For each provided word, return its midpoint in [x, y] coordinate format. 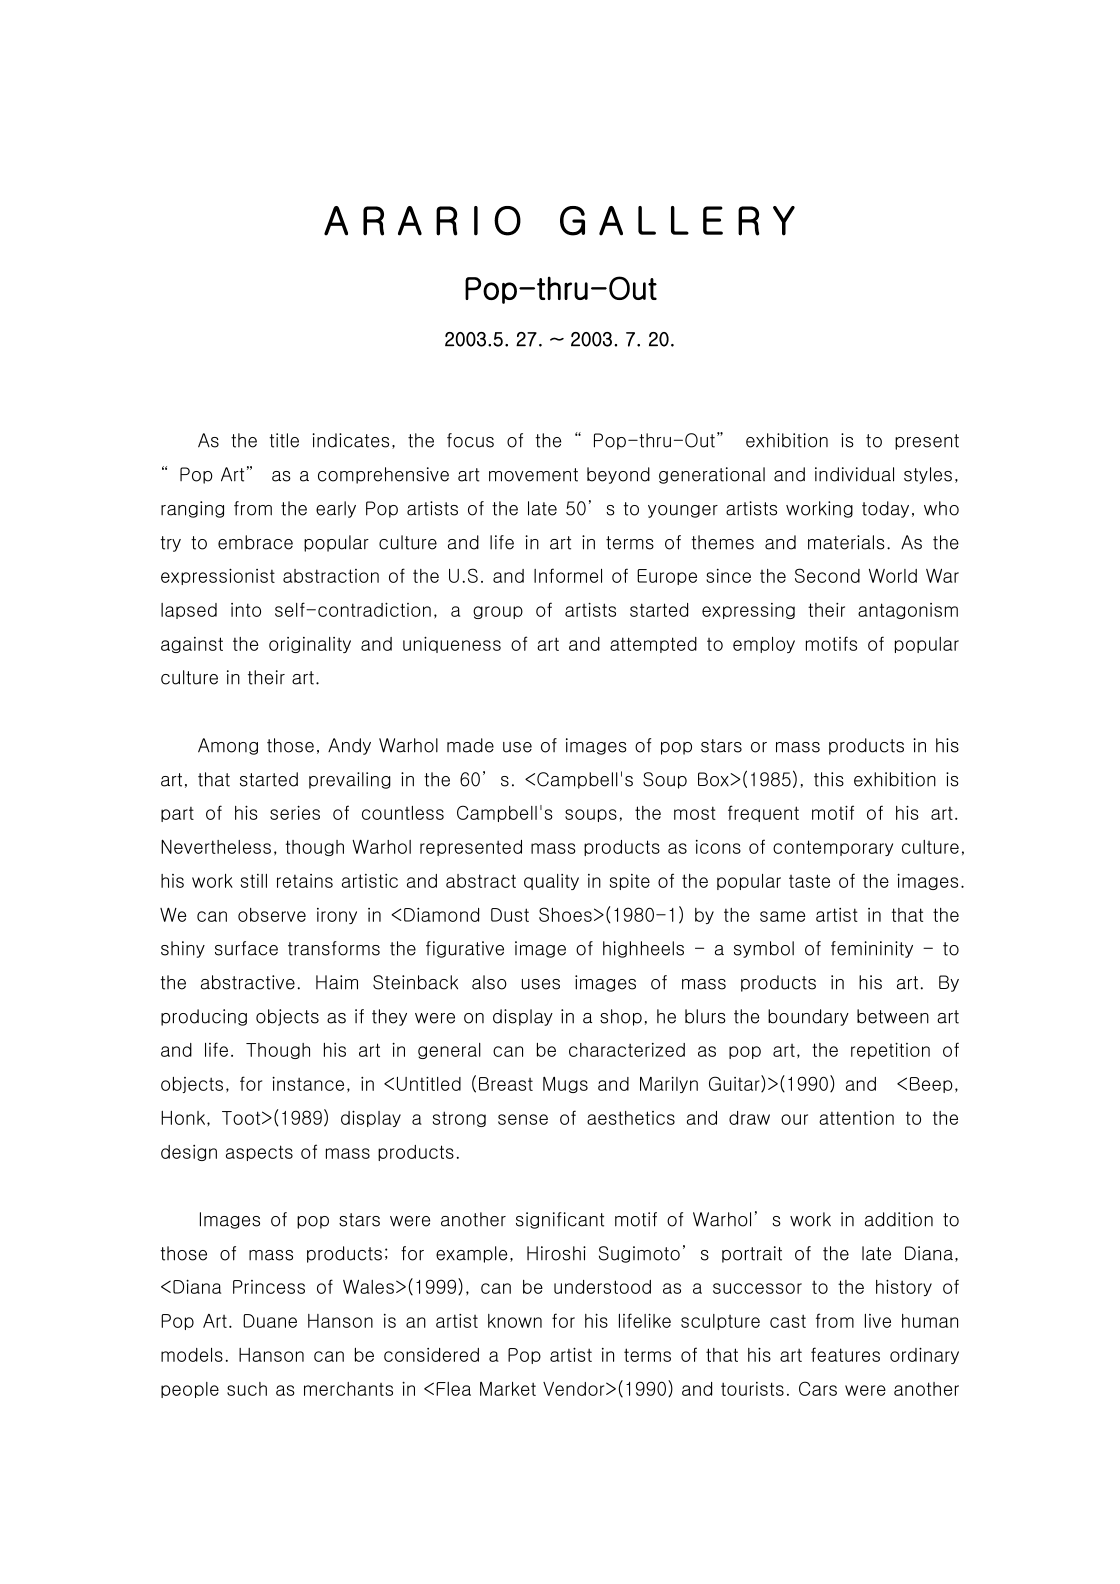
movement [533, 475]
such [247, 1389]
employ [764, 645]
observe [272, 915]
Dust [510, 915]
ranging [192, 509]
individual [854, 474]
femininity [872, 949]
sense [523, 1119]
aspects [259, 1153]
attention [856, 1118]
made [470, 745]
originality [310, 645]
